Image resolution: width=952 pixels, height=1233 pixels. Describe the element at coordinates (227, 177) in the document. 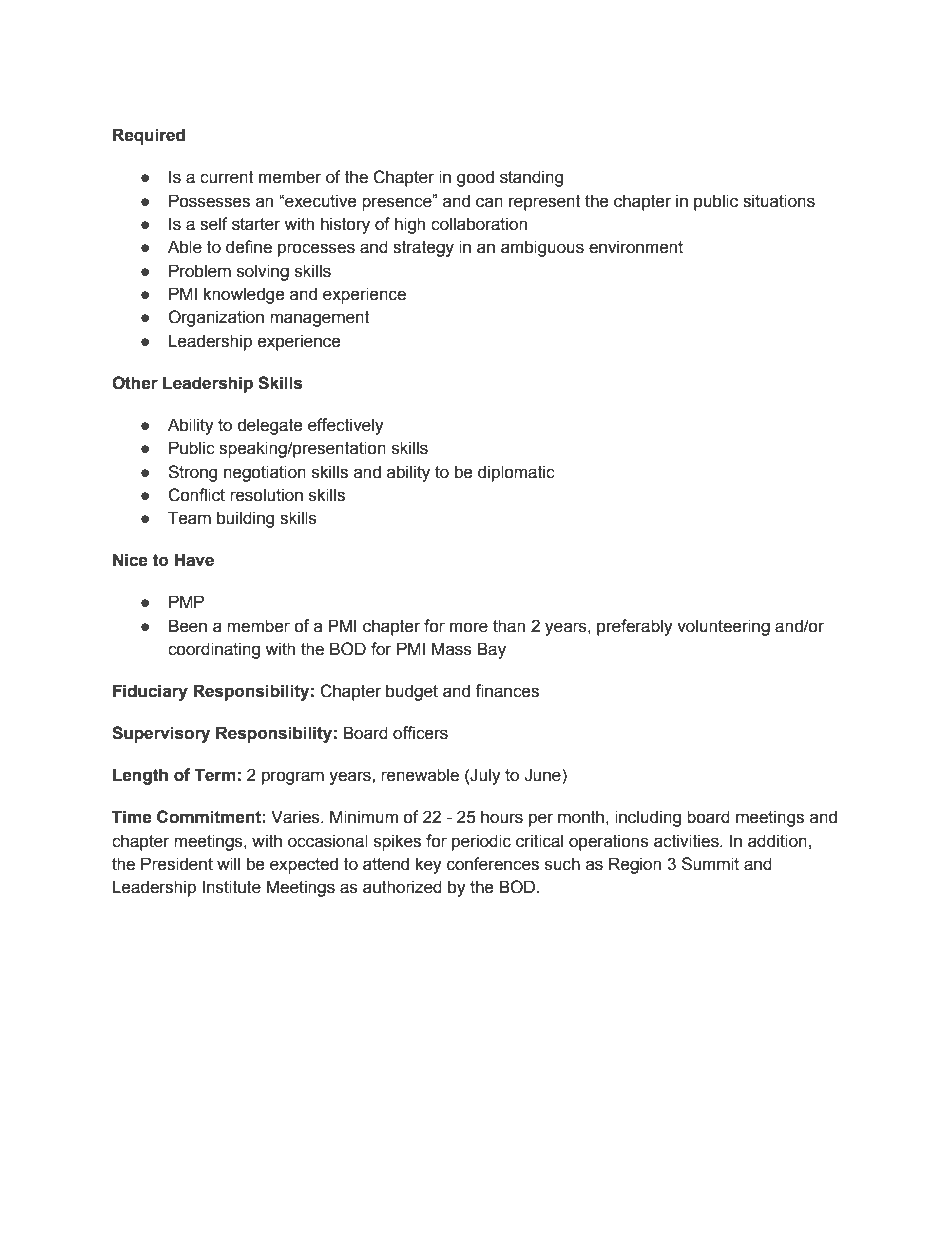

I see `current` at that location.
